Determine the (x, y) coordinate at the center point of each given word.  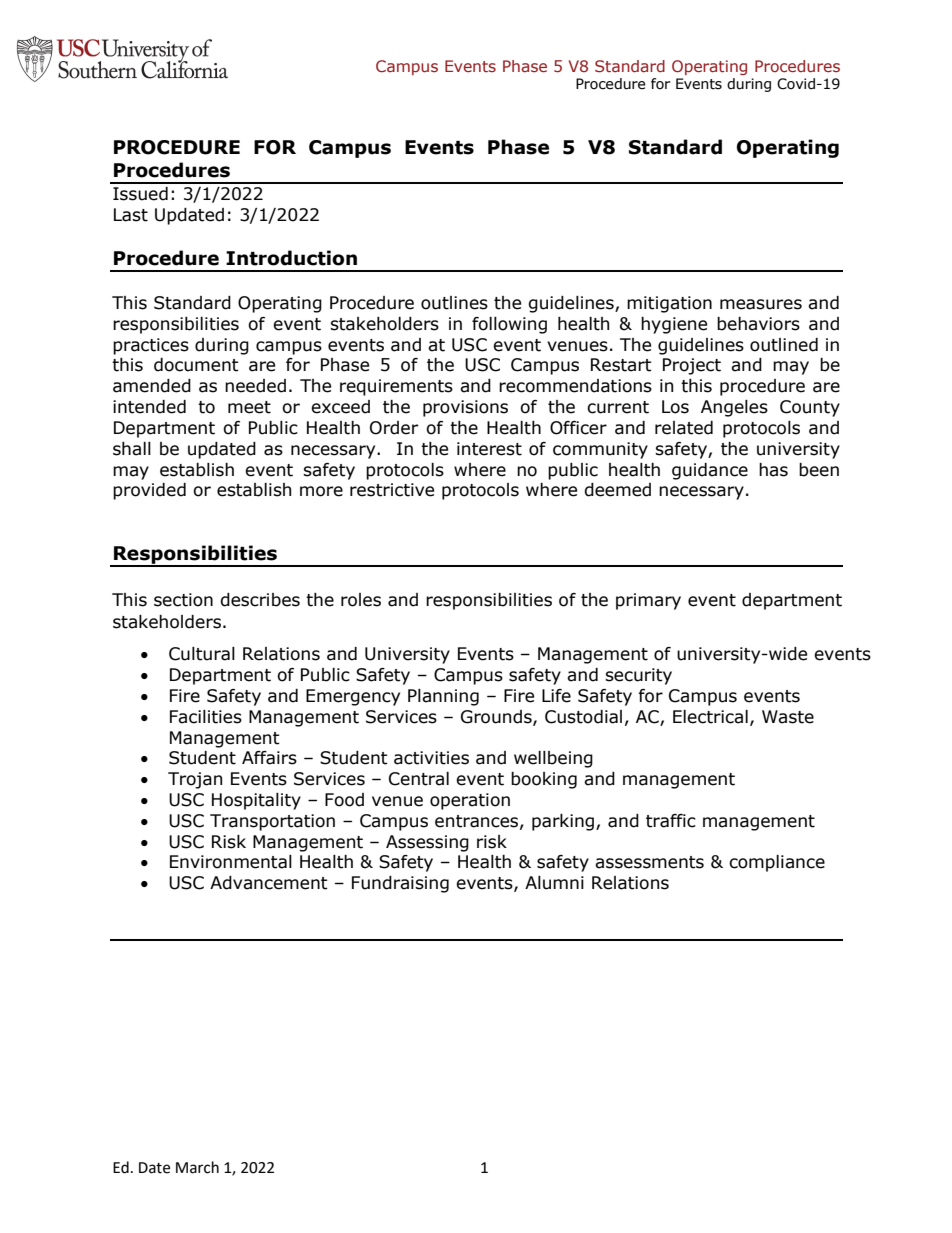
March (197, 1167)
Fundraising (400, 884)
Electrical (710, 717)
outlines (454, 303)
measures (761, 304)
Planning (443, 697)
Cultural (202, 654)
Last (131, 215)
